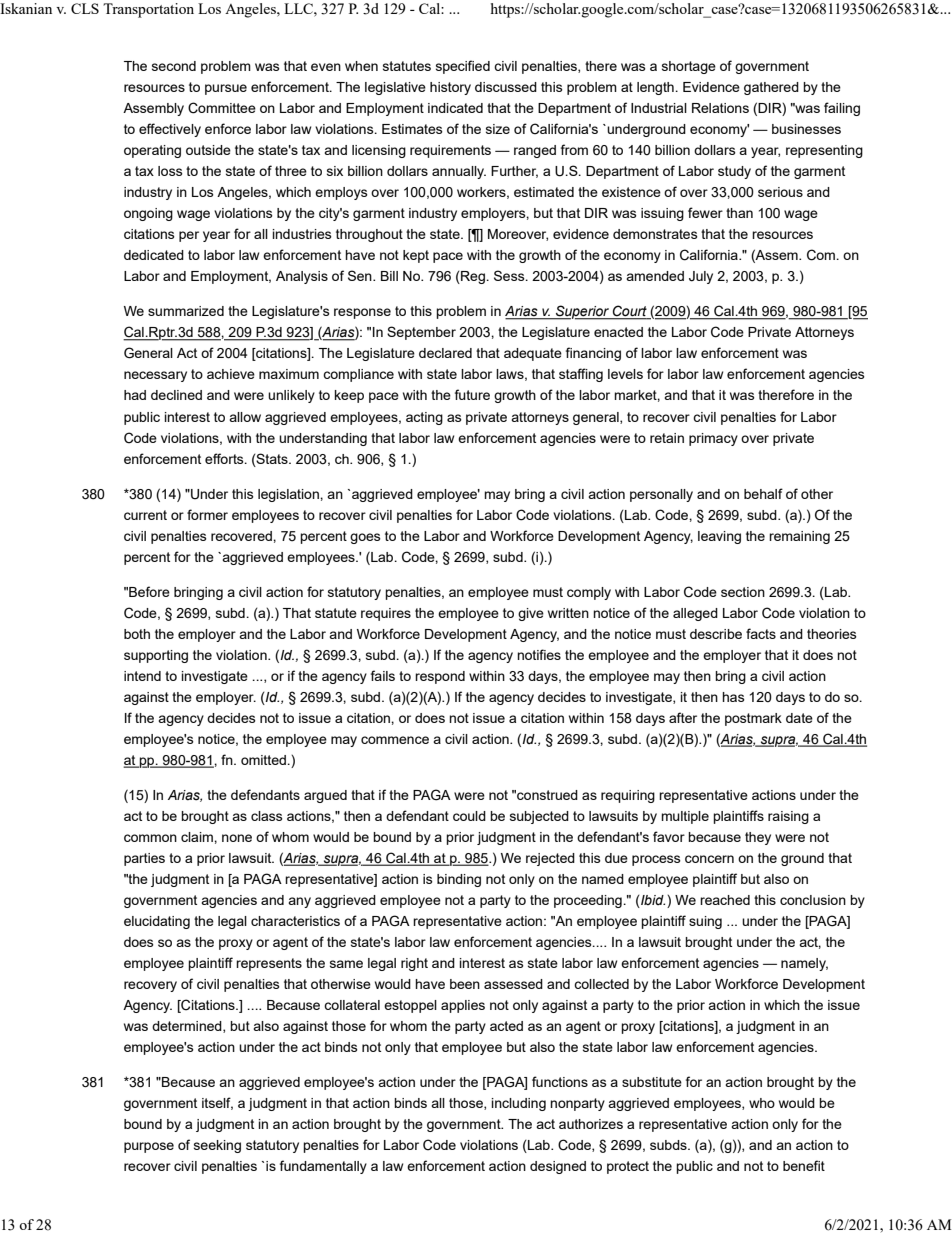  What do you see at coordinates (804, 1165) in the screenshot?
I see `benefit` at bounding box center [804, 1165].
